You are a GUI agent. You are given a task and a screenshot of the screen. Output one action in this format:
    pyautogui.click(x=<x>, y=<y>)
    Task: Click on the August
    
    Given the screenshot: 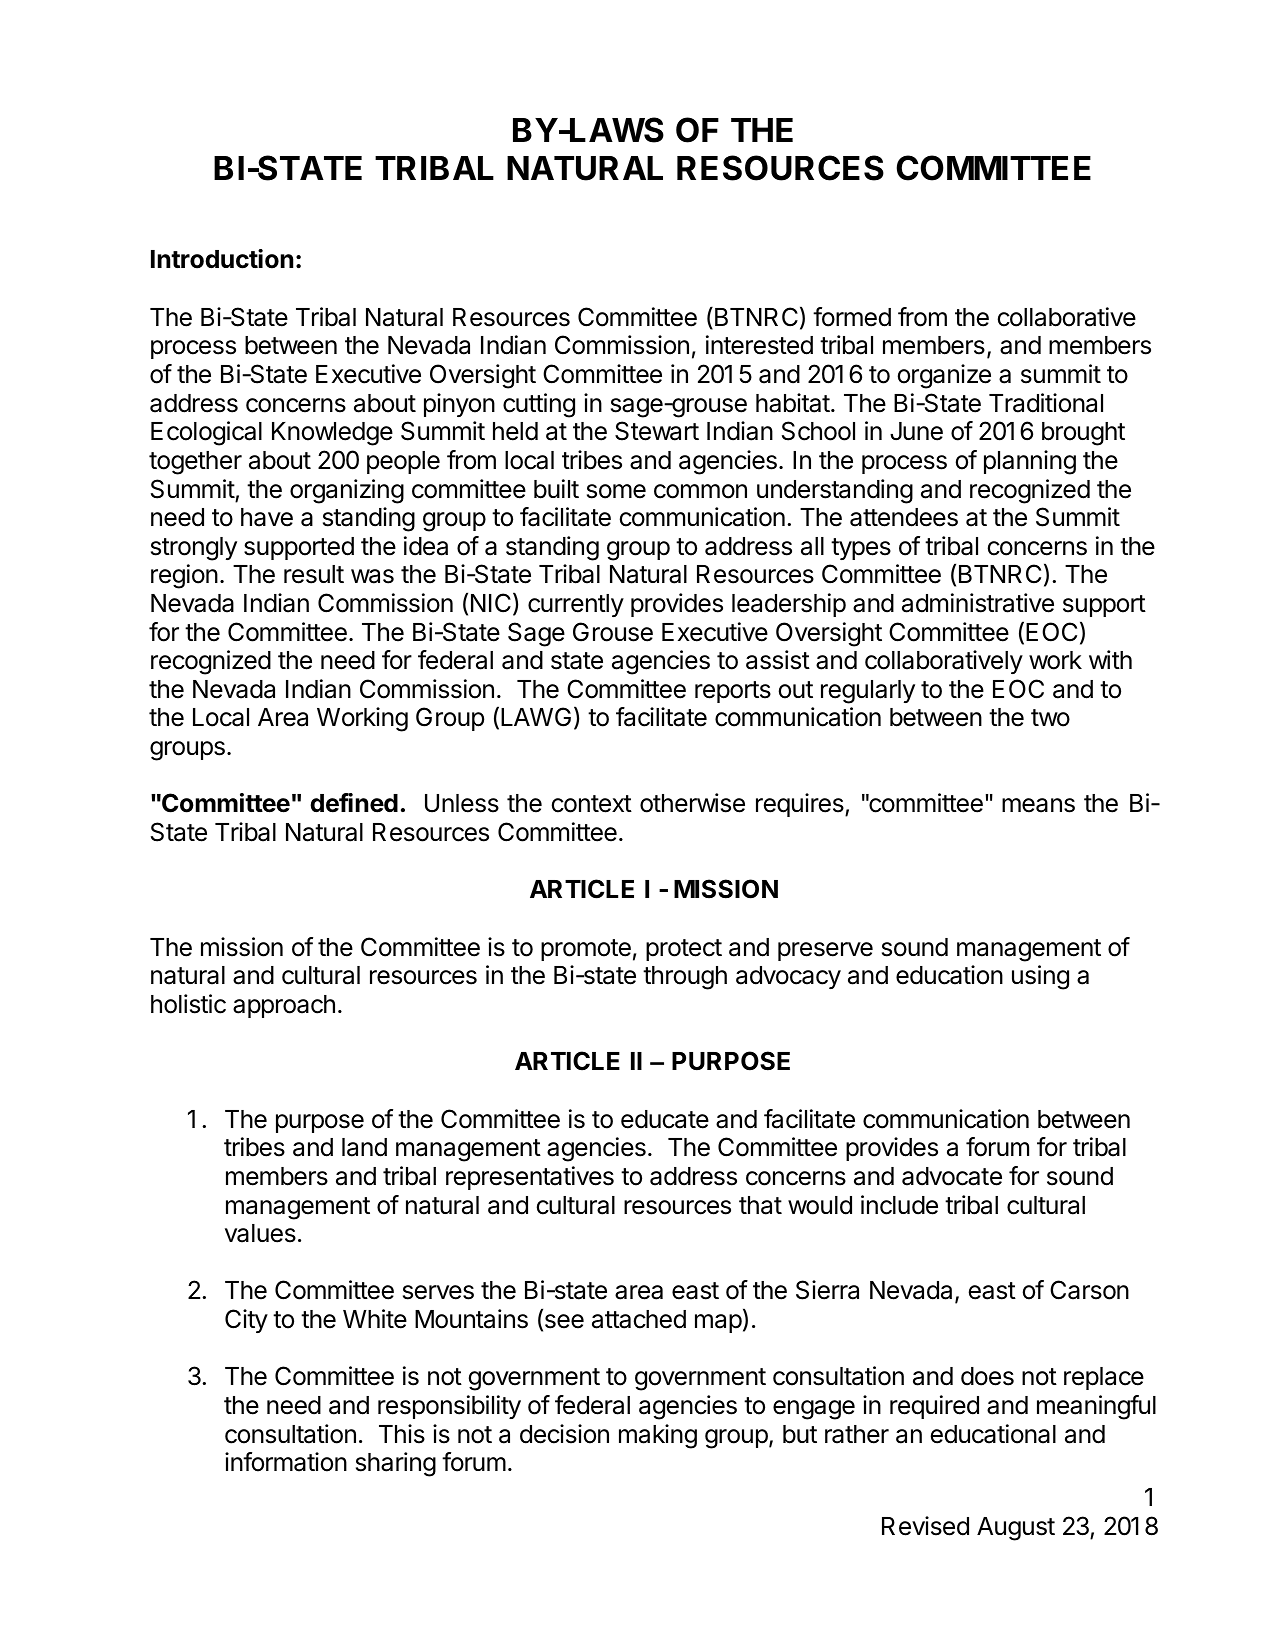 What is the action you would take?
    pyautogui.click(x=1016, y=1529)
